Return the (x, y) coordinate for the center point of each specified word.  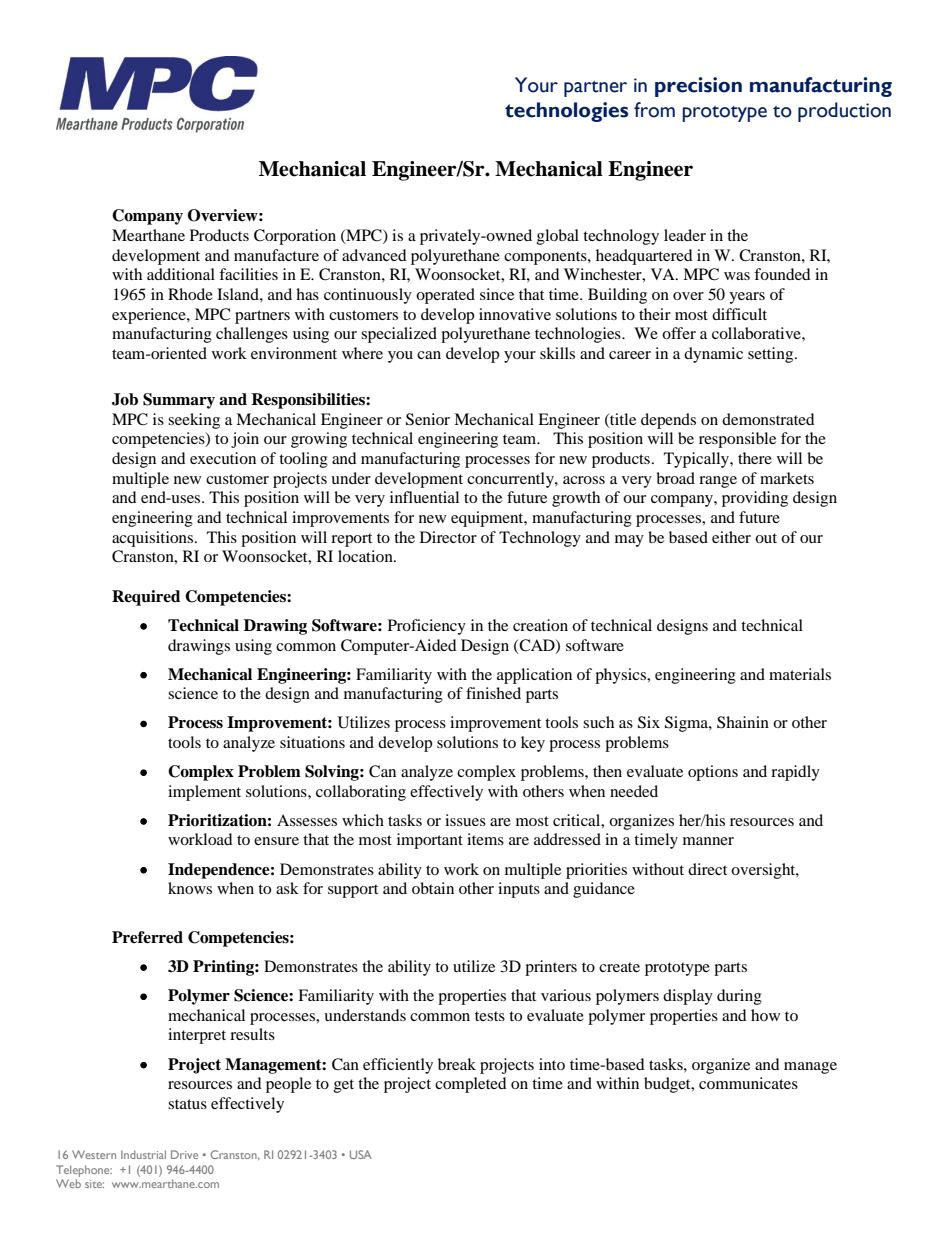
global (558, 237)
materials (800, 674)
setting (772, 355)
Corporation (295, 237)
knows (190, 888)
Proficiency (427, 627)
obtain (433, 888)
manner (708, 841)
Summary (179, 401)
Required (146, 598)
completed (471, 1085)
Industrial (143, 1154)
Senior (428, 419)
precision (698, 87)
